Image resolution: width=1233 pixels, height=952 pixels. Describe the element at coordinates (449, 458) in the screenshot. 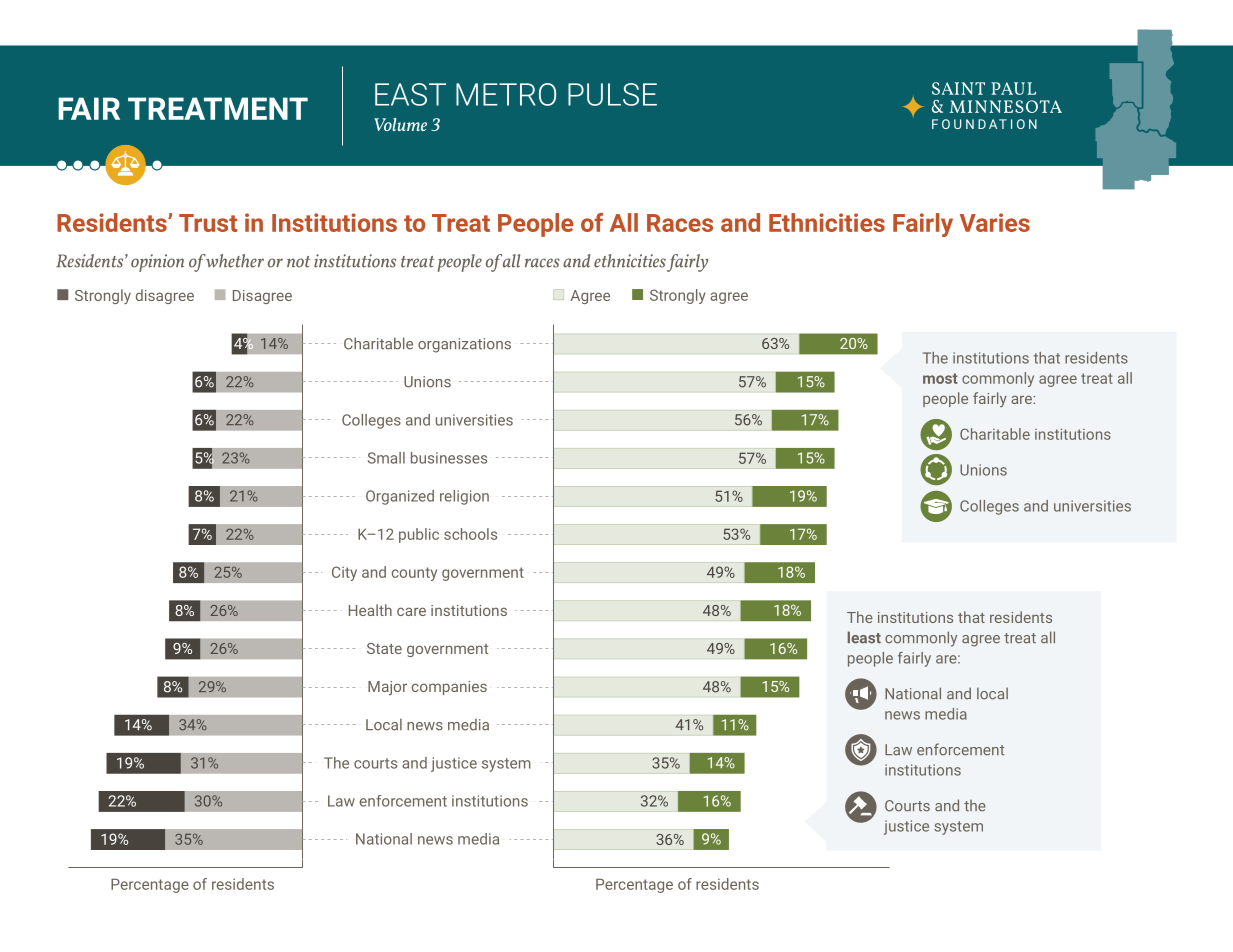

I see `businesses` at that location.
